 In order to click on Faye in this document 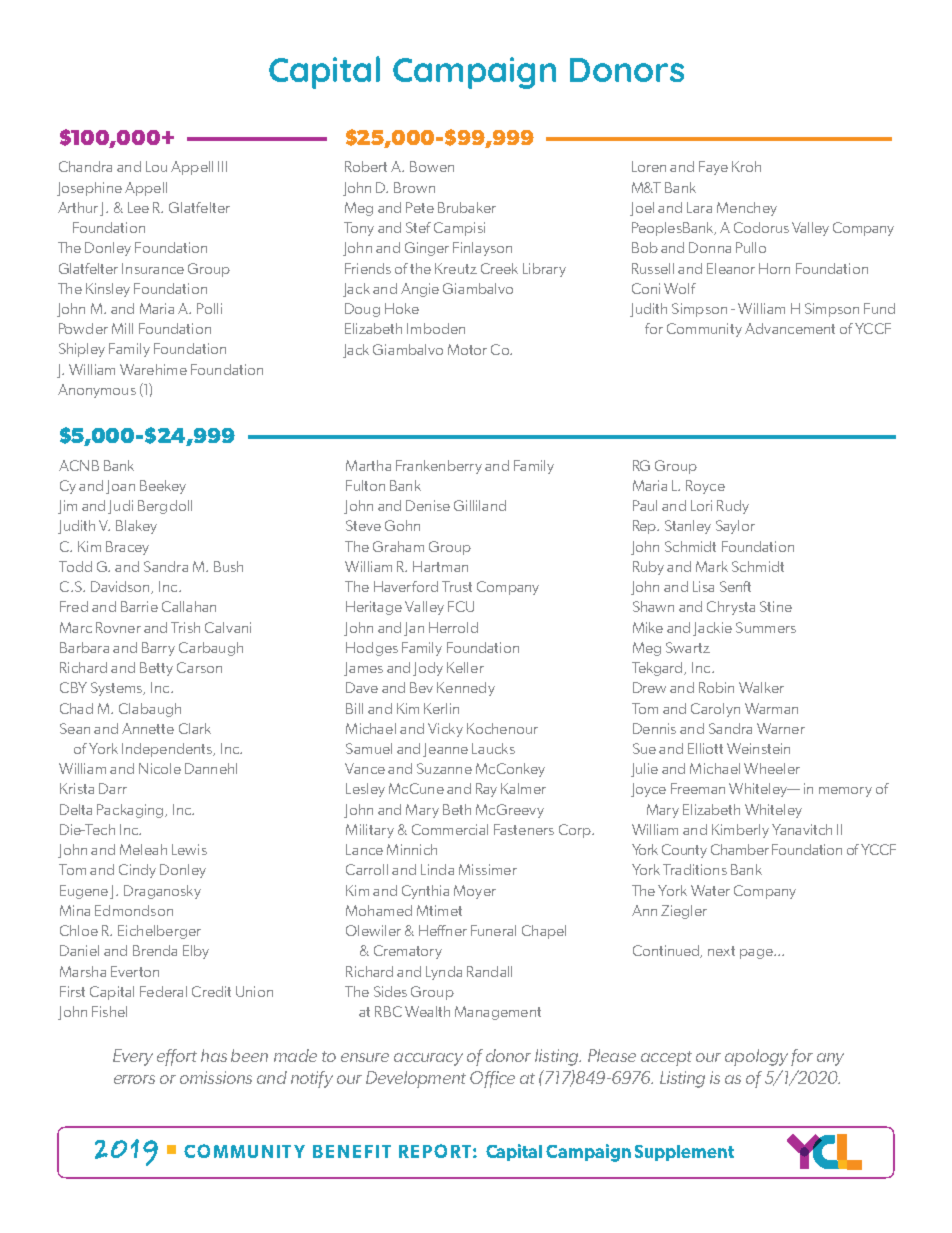, I will do `click(713, 168)`.
